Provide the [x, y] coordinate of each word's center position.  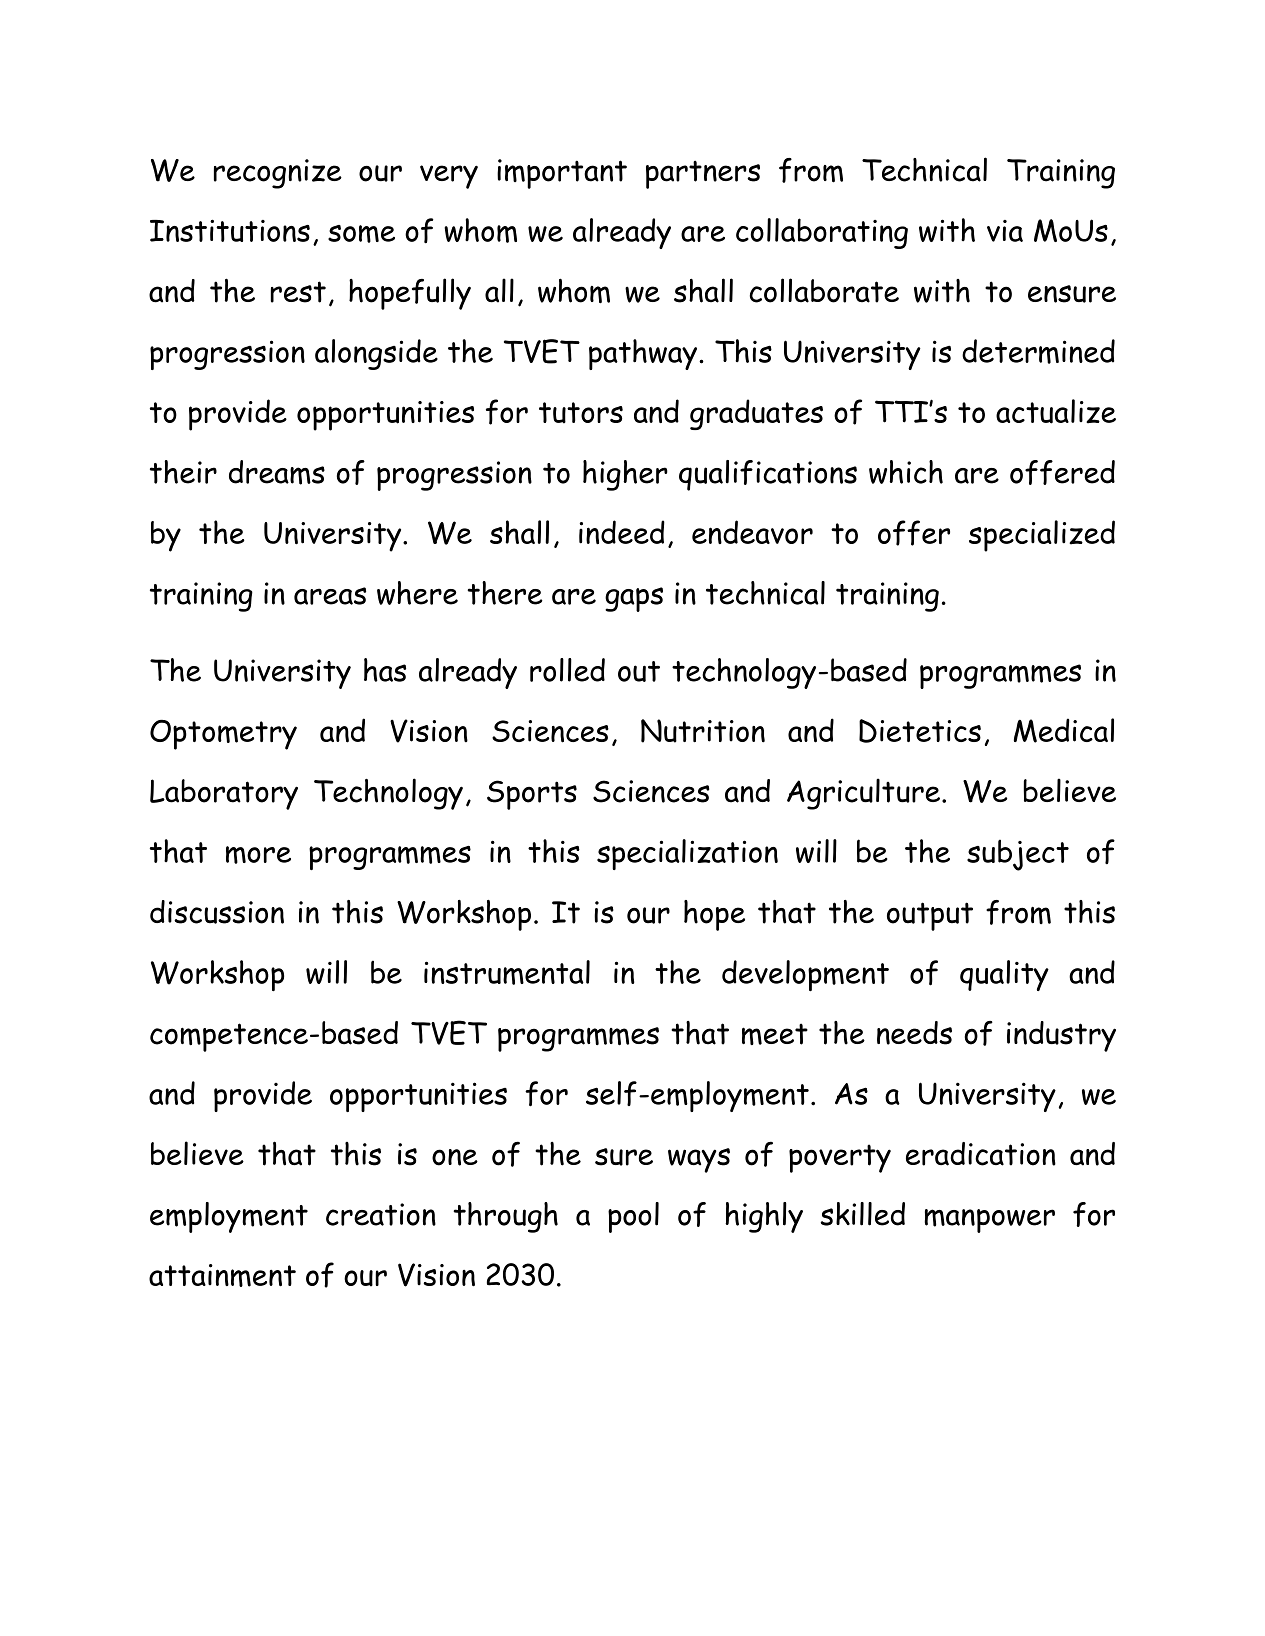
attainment [222, 1275]
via [1005, 231]
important [562, 174]
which [906, 472]
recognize [278, 174]
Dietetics [920, 731]
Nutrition [703, 731]
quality [1004, 975]
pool [633, 1217]
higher [625, 475]
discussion [217, 912]
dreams [277, 472]
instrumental [507, 972]
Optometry [223, 735]
